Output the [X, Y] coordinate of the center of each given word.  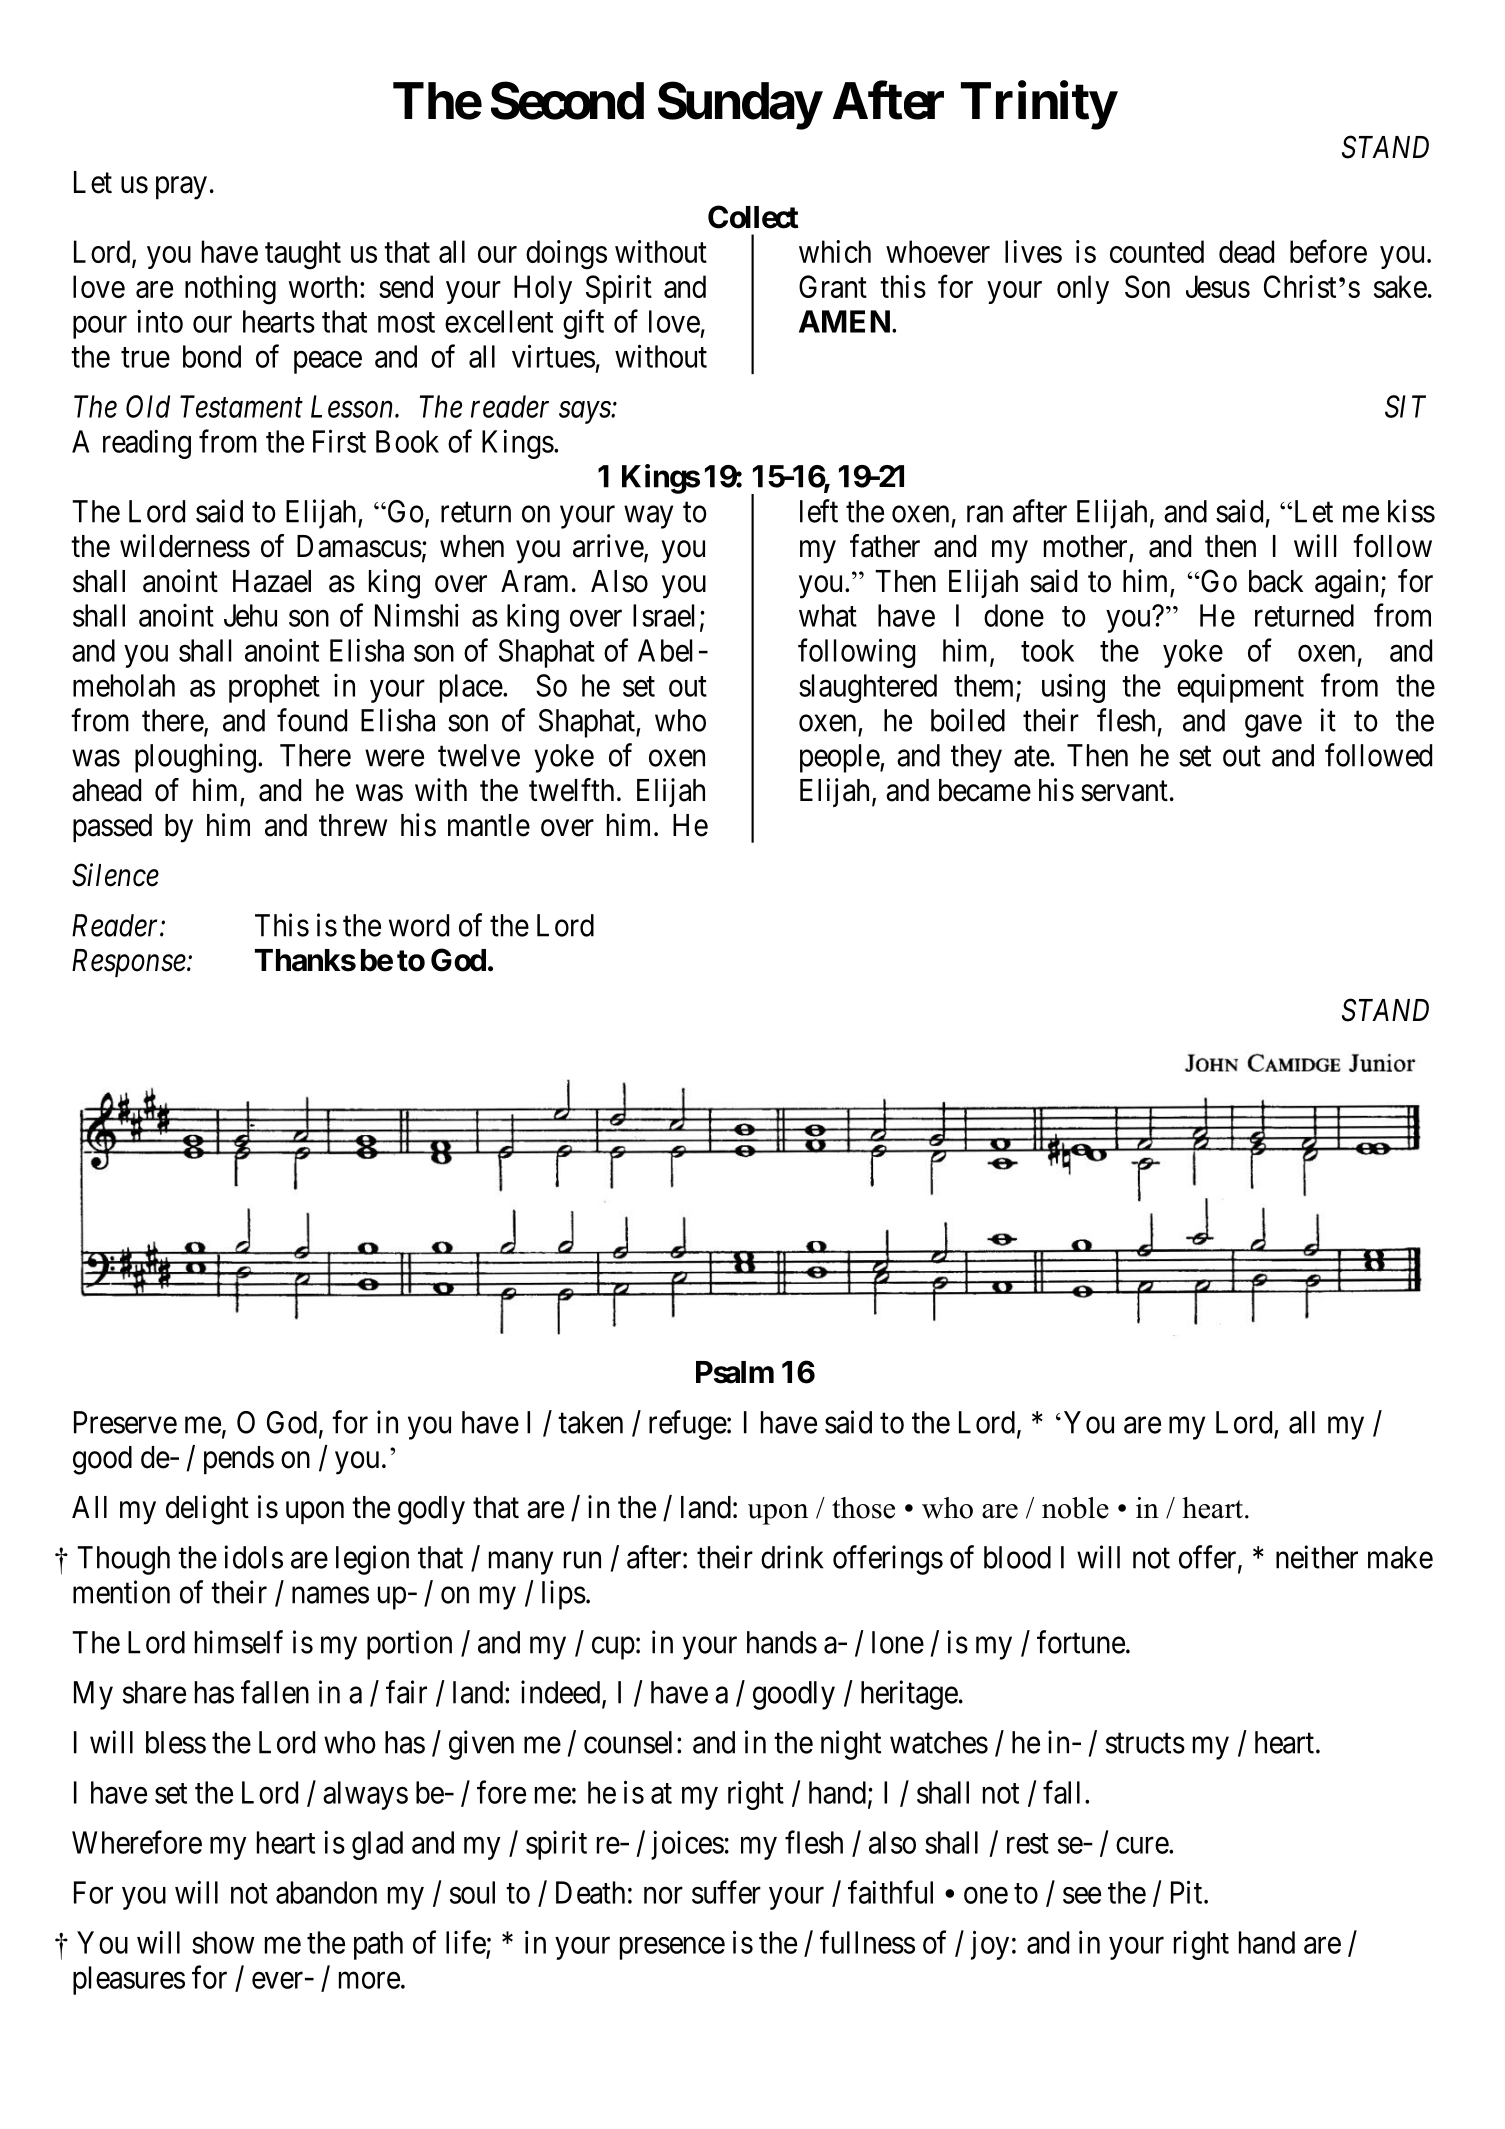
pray [181, 188]
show [223, 1942]
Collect [753, 217]
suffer [726, 1892]
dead [1246, 251]
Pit [1188, 1892]
